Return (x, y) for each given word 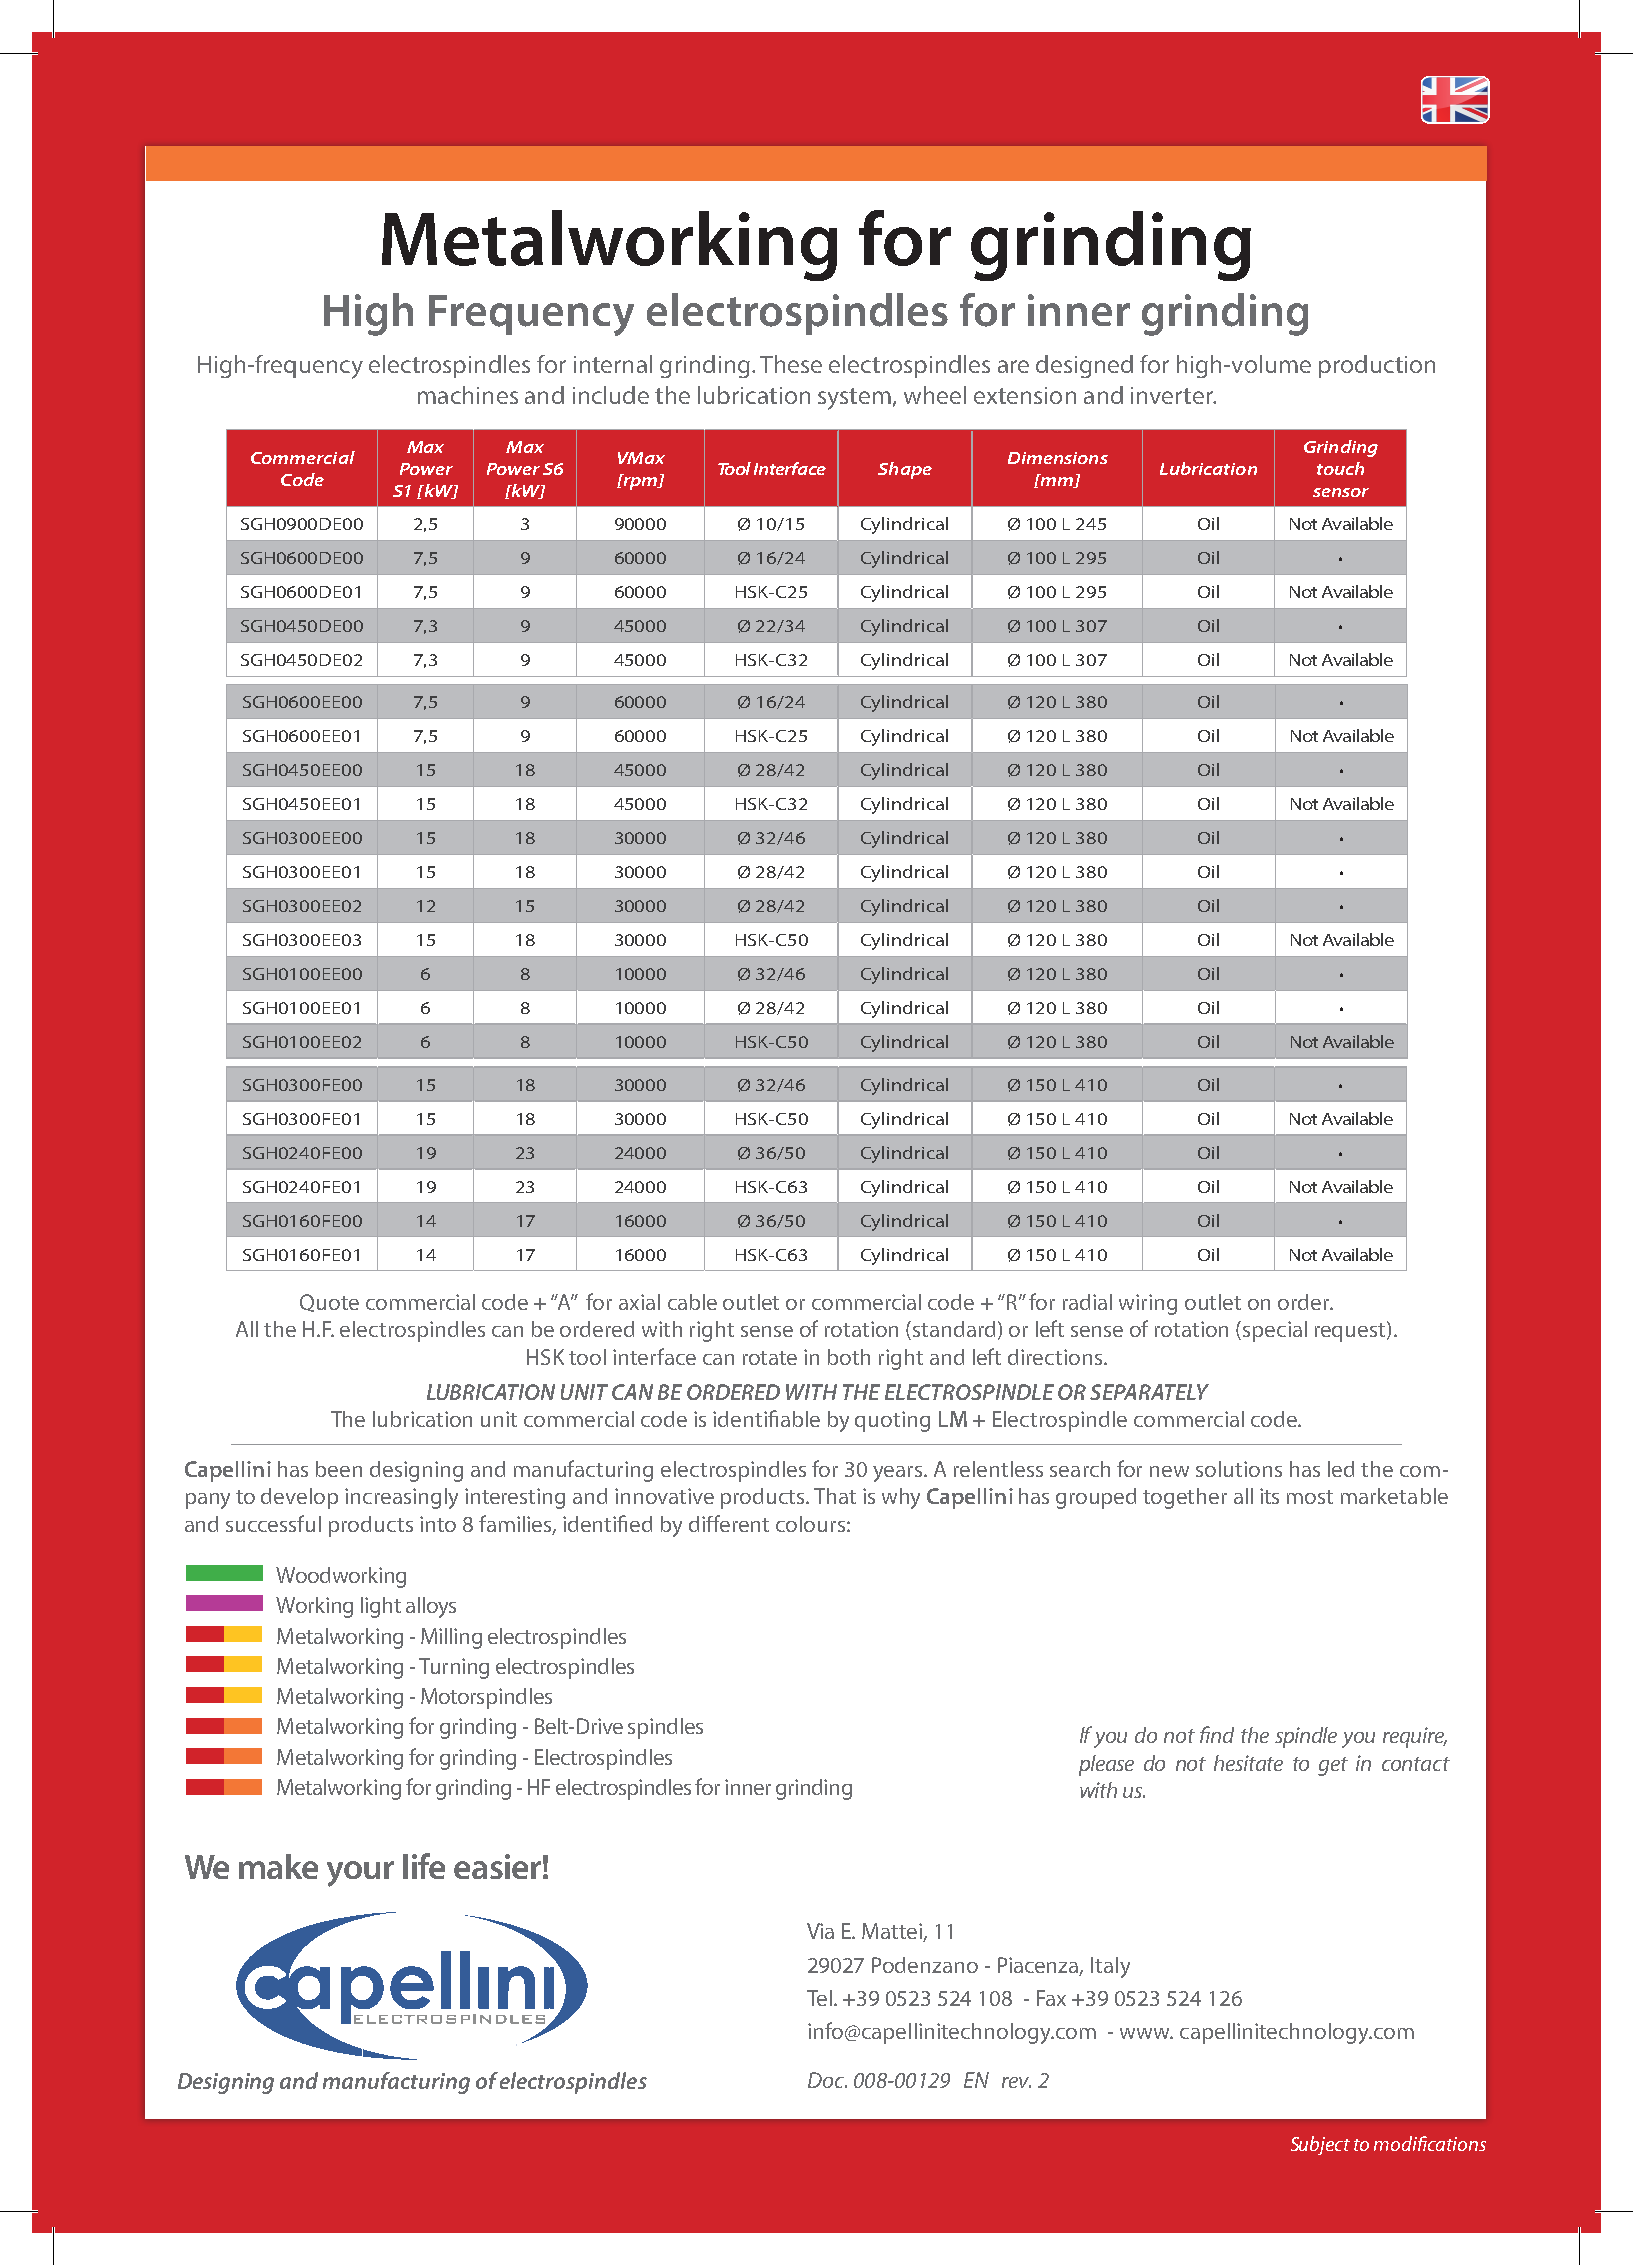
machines (468, 395)
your (360, 1874)
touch (1340, 468)
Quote (329, 1303)
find (1217, 1734)
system (854, 399)
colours (810, 1524)
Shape (905, 470)
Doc (827, 2080)
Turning (454, 1668)
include (611, 395)
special (1275, 1331)
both (849, 1357)
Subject (1320, 2145)
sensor (1341, 492)
